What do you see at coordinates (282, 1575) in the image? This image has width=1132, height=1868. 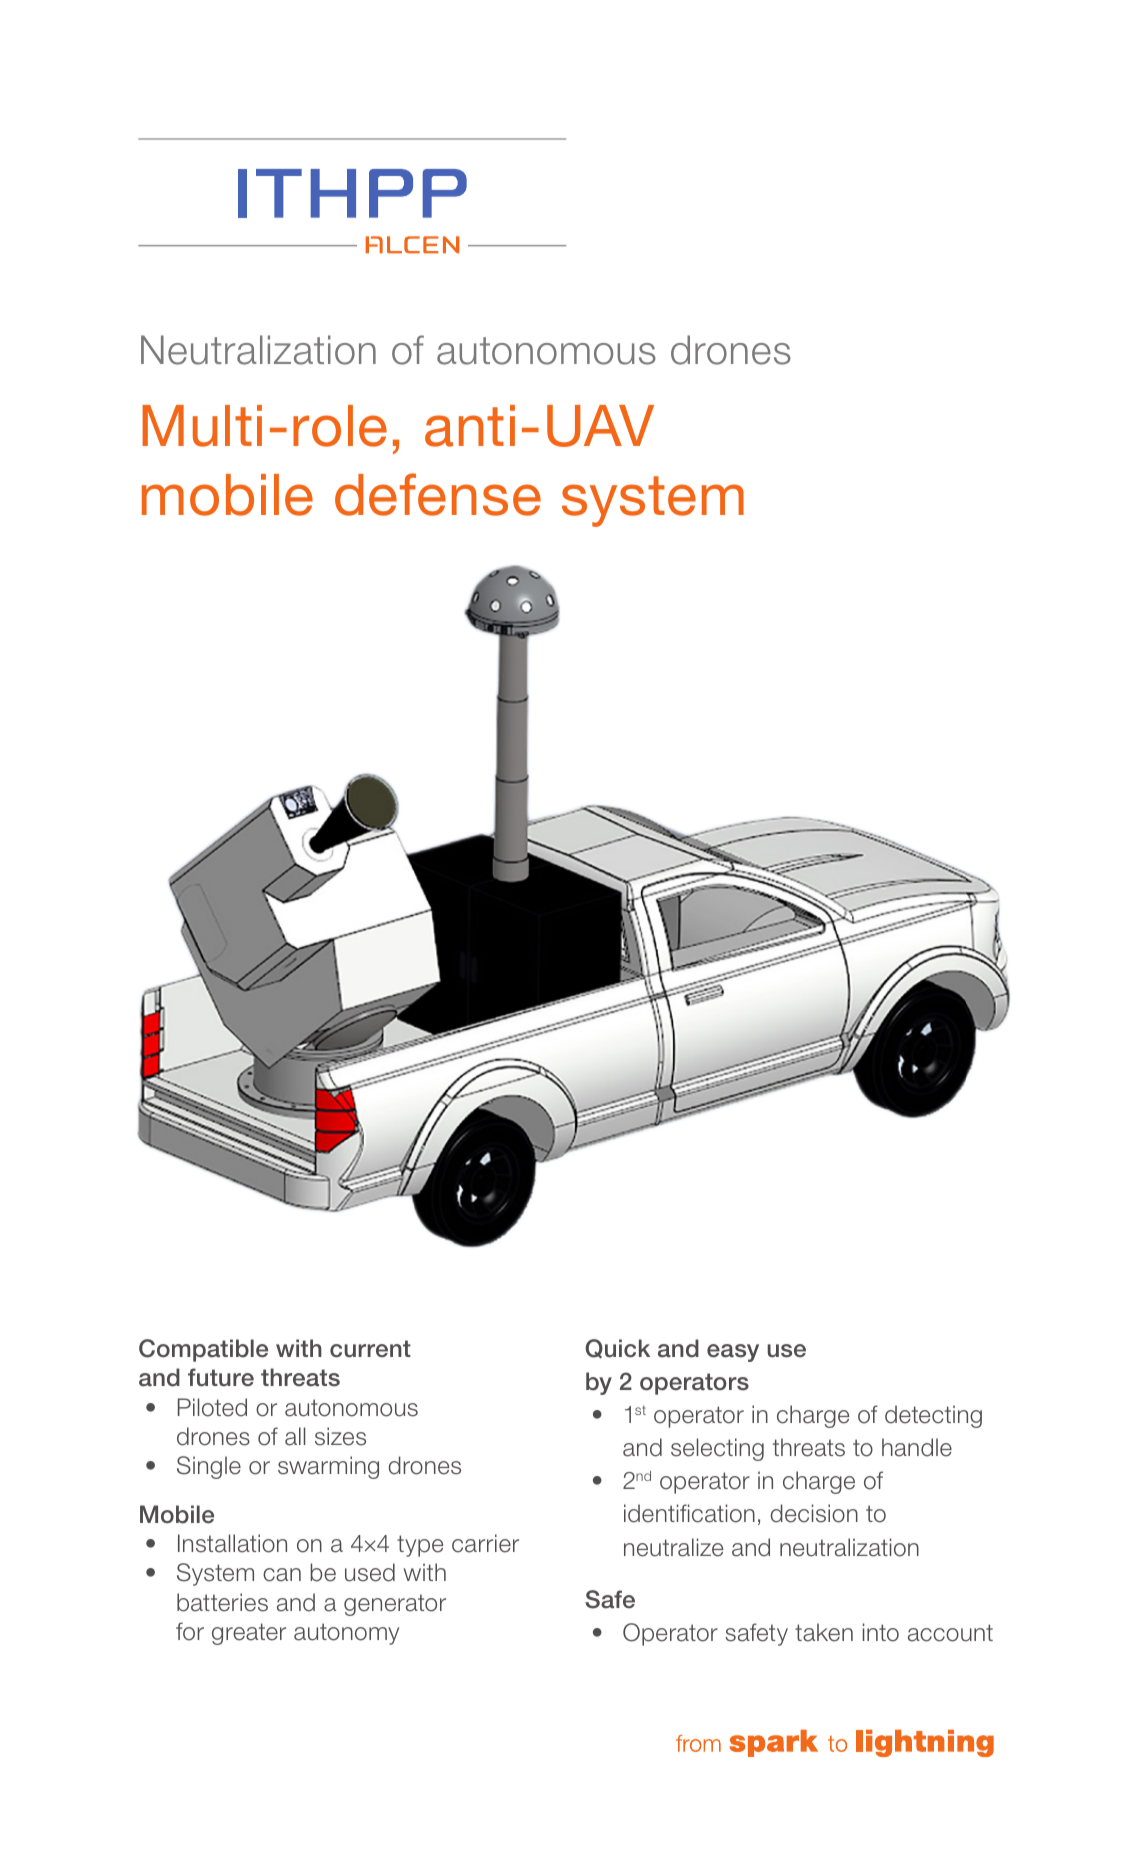 I see `can` at bounding box center [282, 1575].
